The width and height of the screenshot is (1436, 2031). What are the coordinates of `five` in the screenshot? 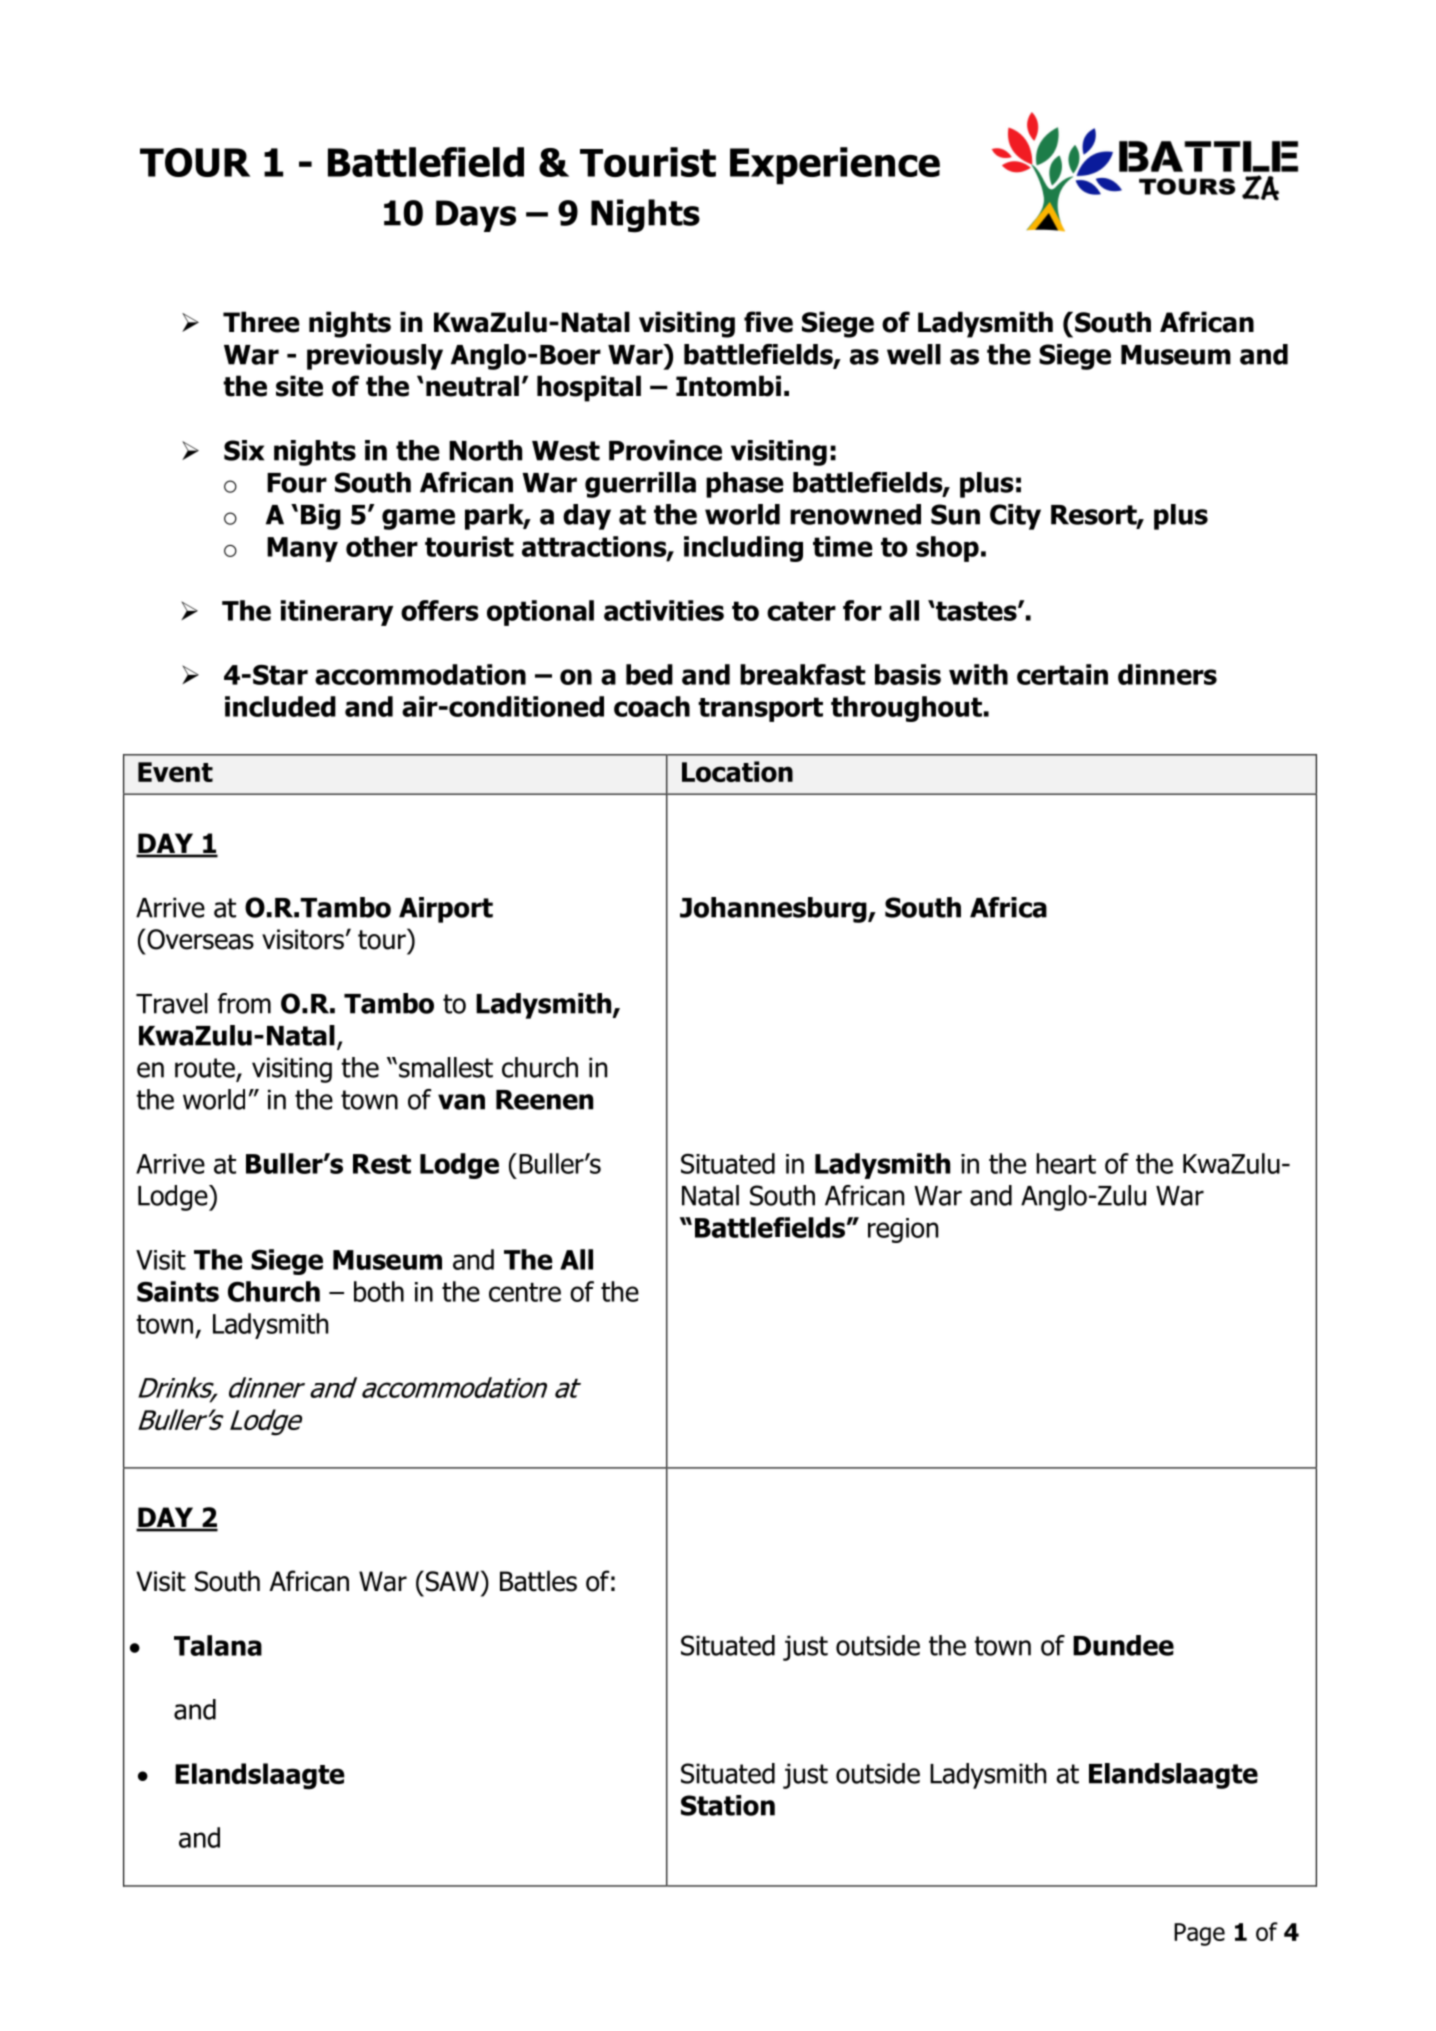 It's located at (768, 322).
